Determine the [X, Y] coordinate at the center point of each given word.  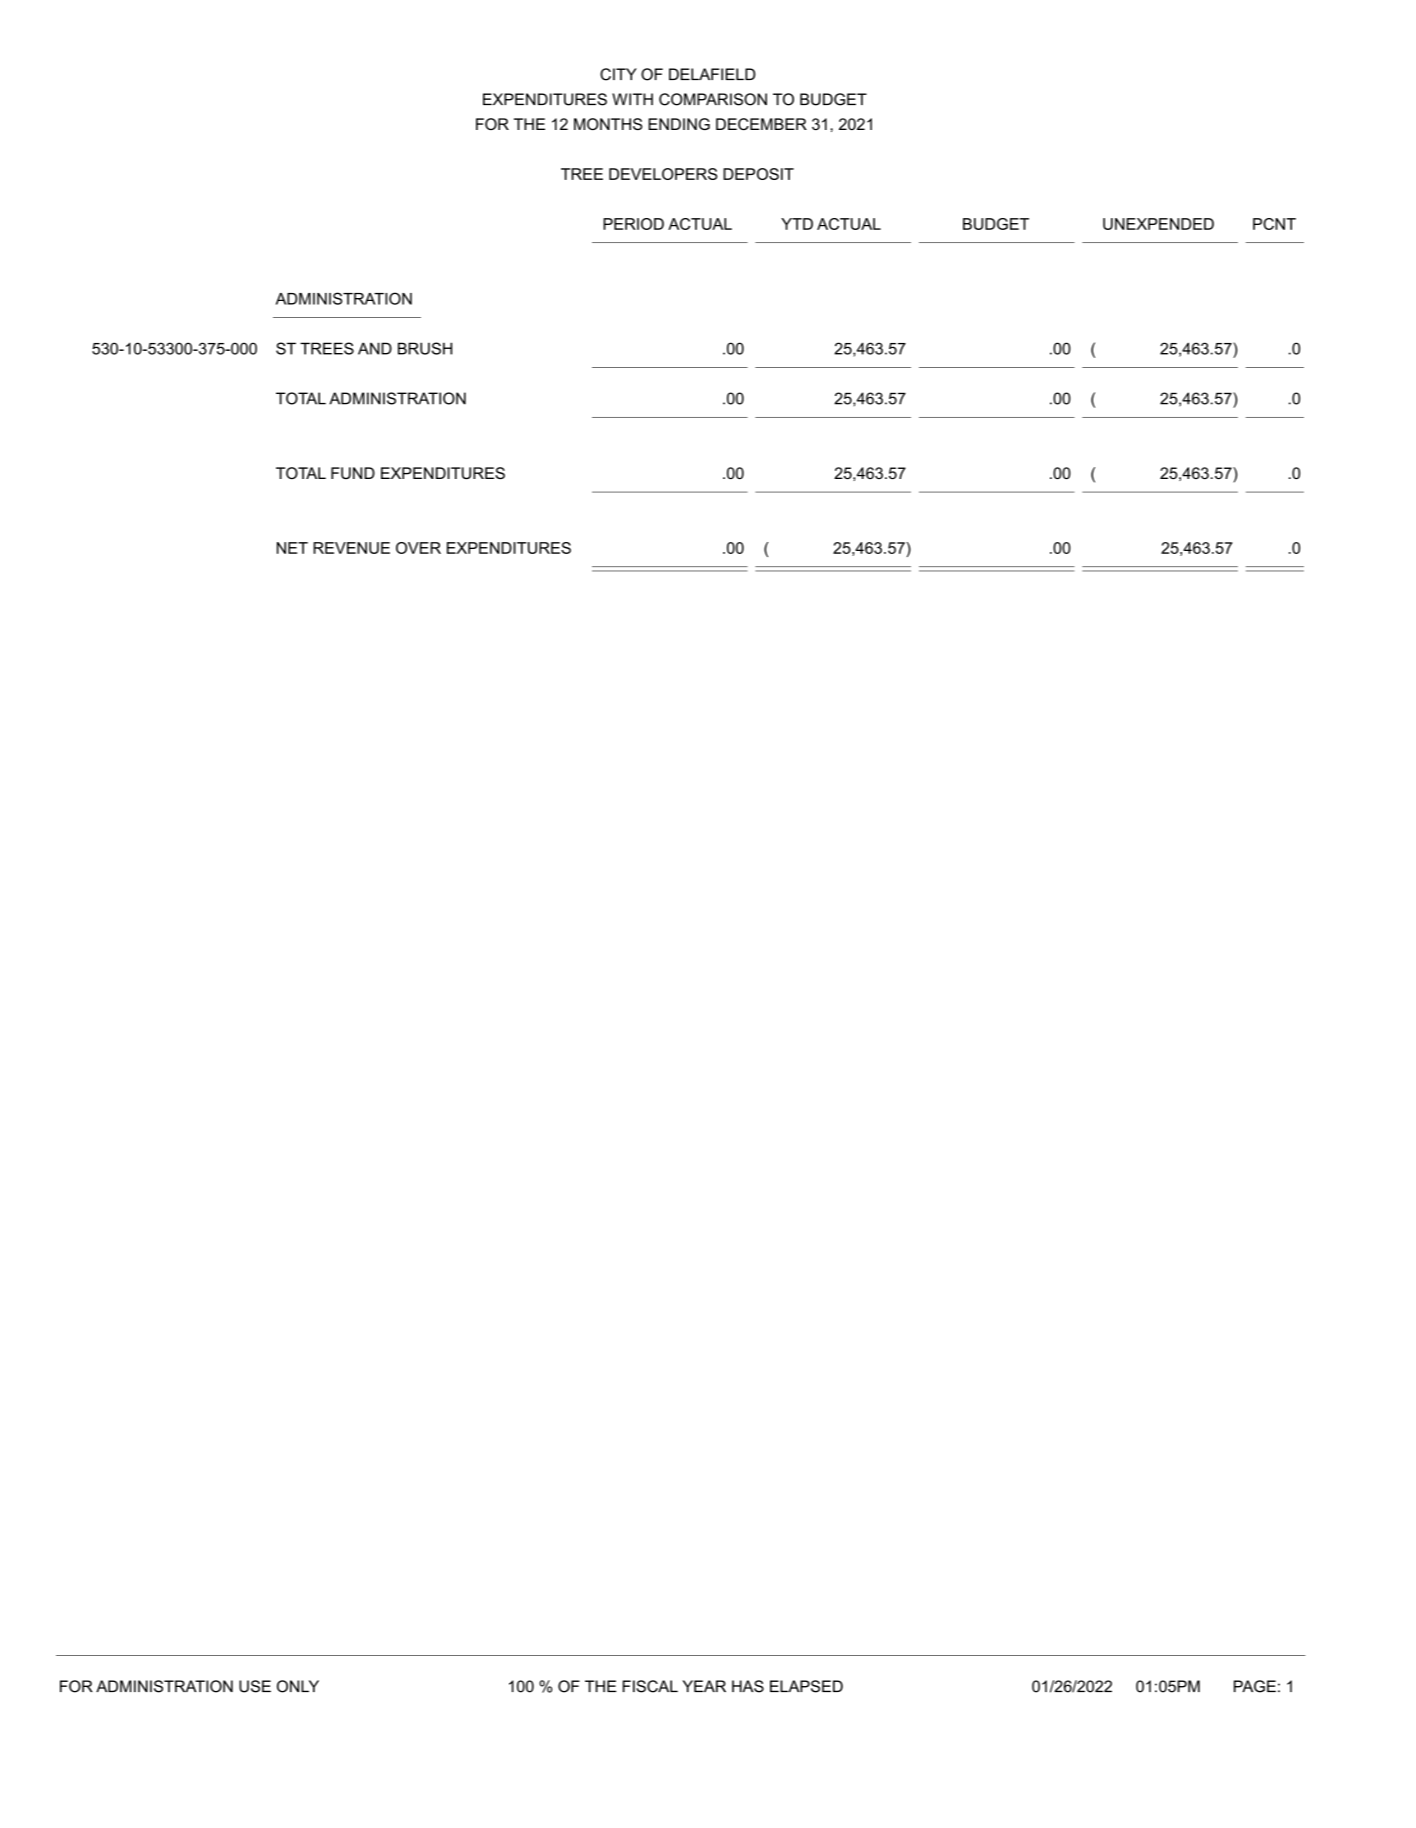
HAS [748, 1686]
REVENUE [351, 548]
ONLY [298, 1686]
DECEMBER [761, 124]
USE [255, 1686]
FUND [353, 473]
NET [292, 548]
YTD [797, 224]
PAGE [1255, 1686]
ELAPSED [806, 1686]
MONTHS [608, 124]
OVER [418, 548]
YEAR [704, 1686]
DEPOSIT [758, 174]
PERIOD [633, 224]
